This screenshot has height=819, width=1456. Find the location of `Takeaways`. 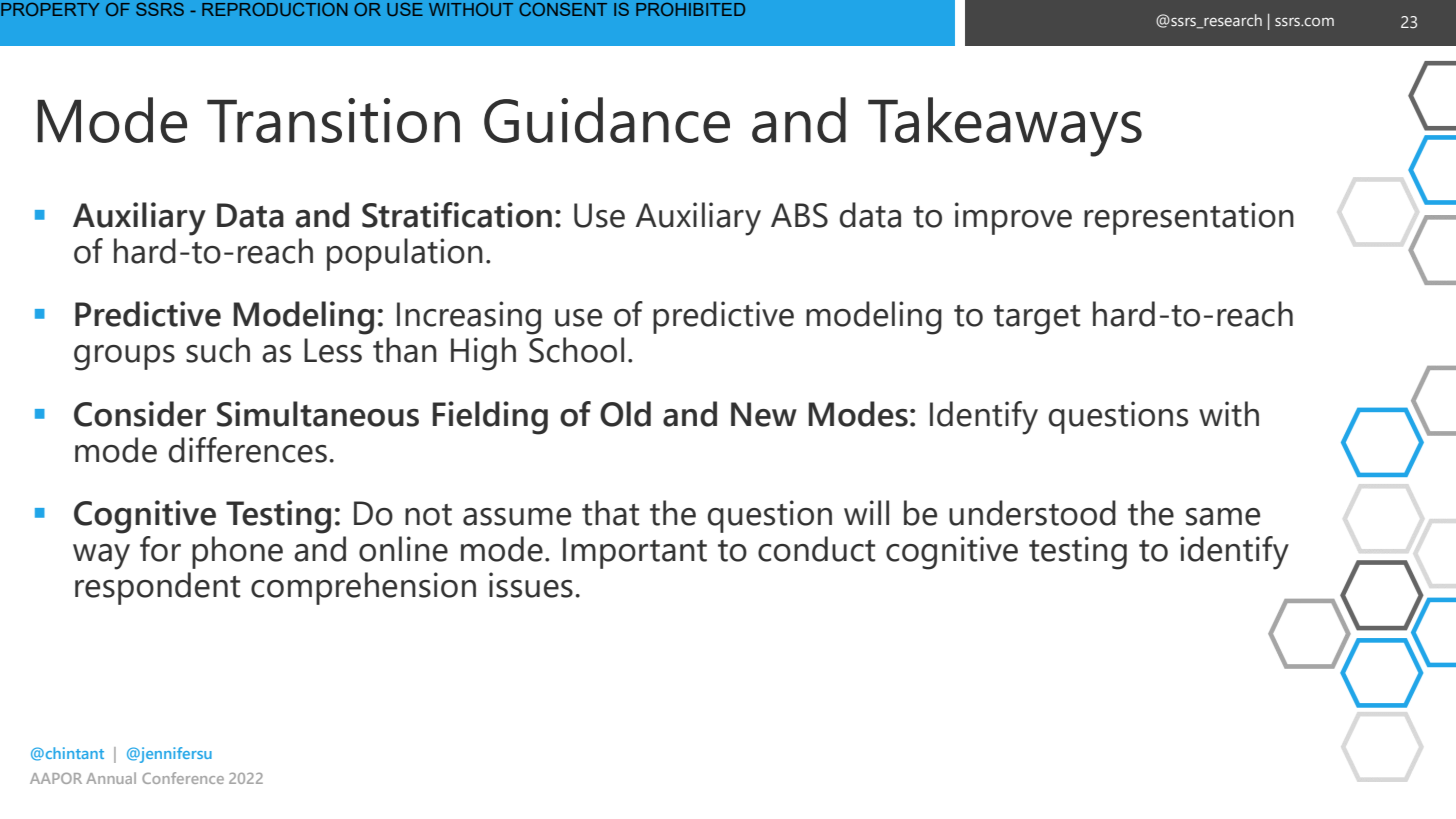

Takeaways is located at coordinates (1005, 127).
